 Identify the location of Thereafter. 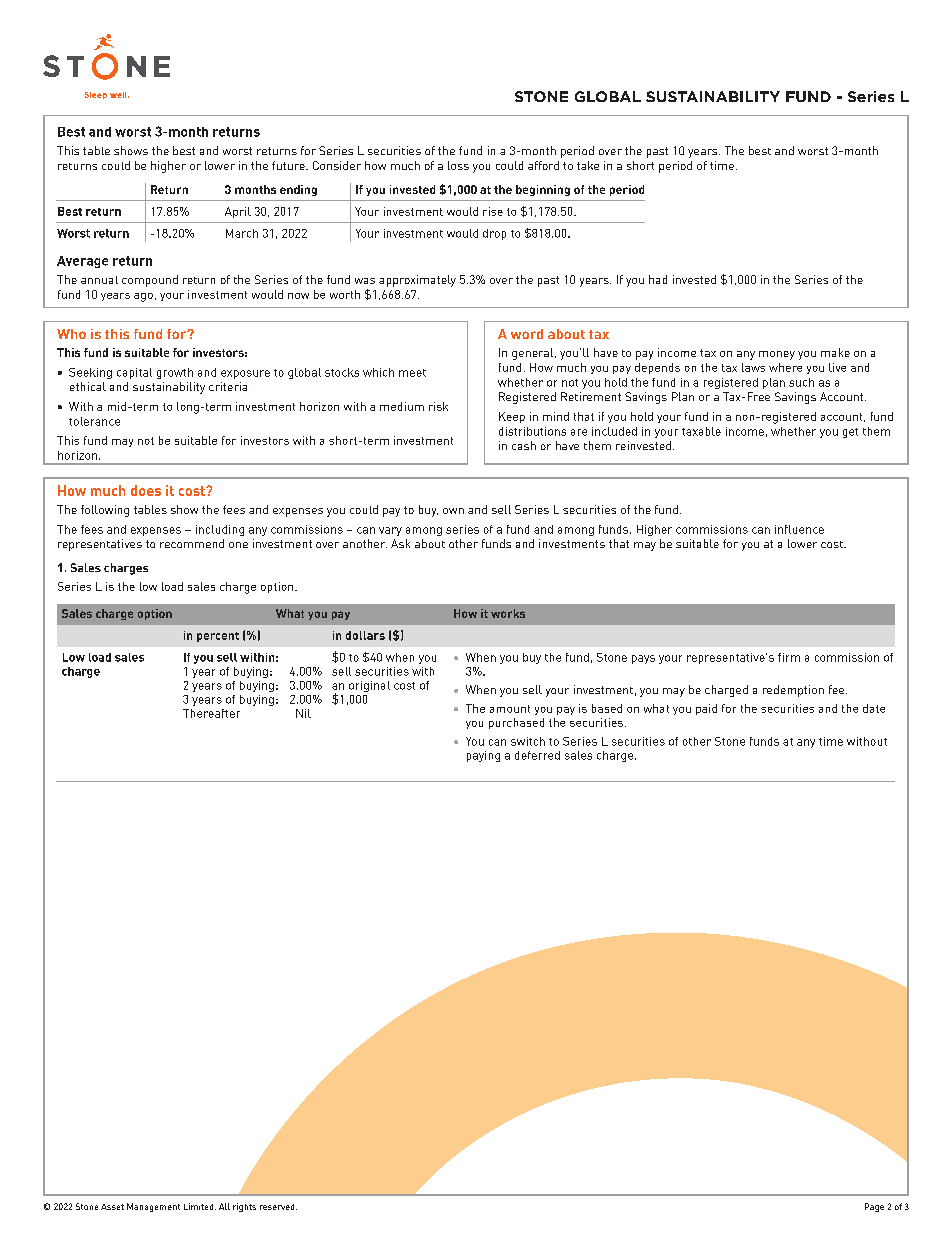
(211, 713).
